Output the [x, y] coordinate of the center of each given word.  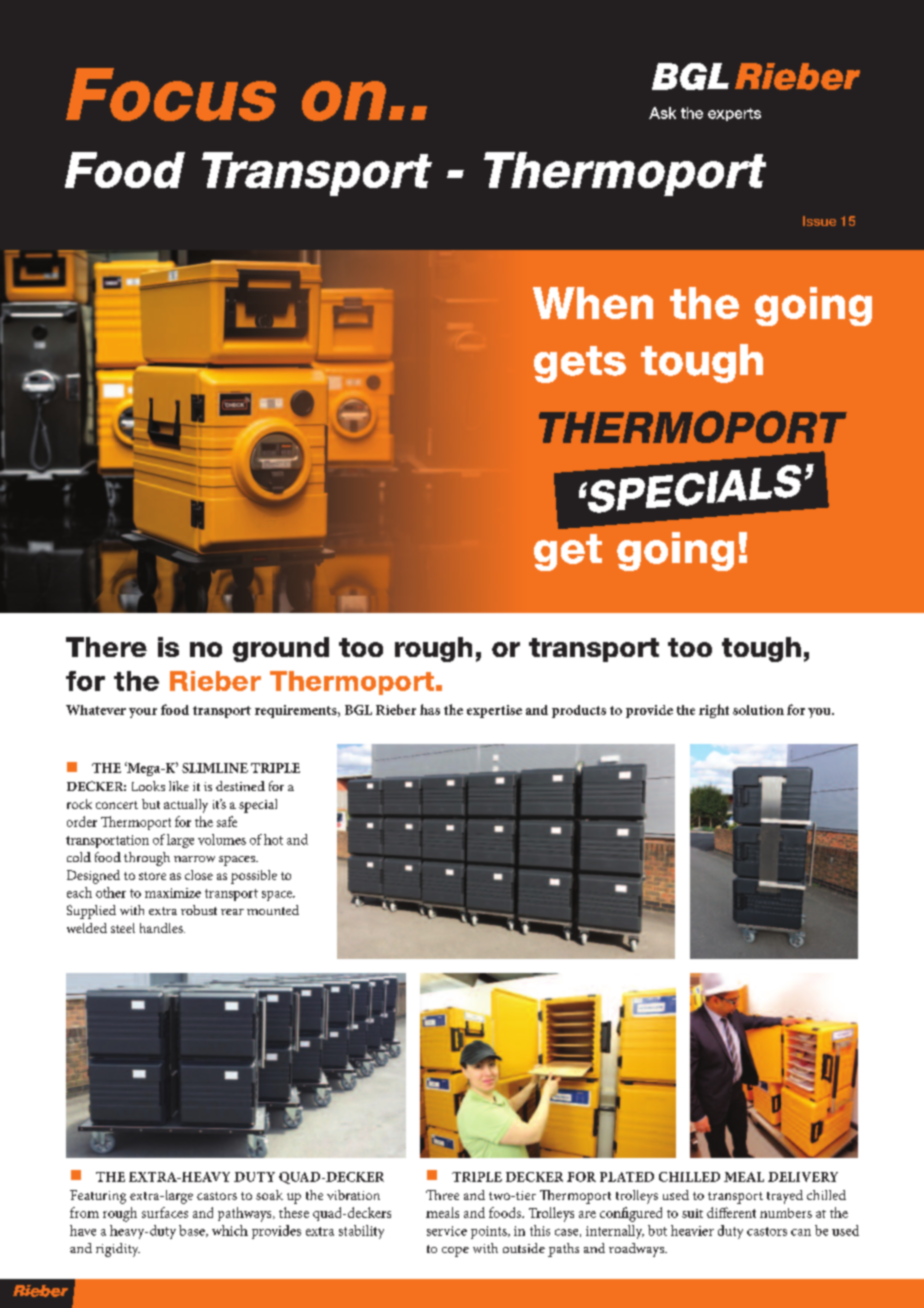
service [447, 1231]
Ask [662, 113]
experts [734, 114]
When [593, 303]
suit [692, 1213]
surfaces [165, 1212]
